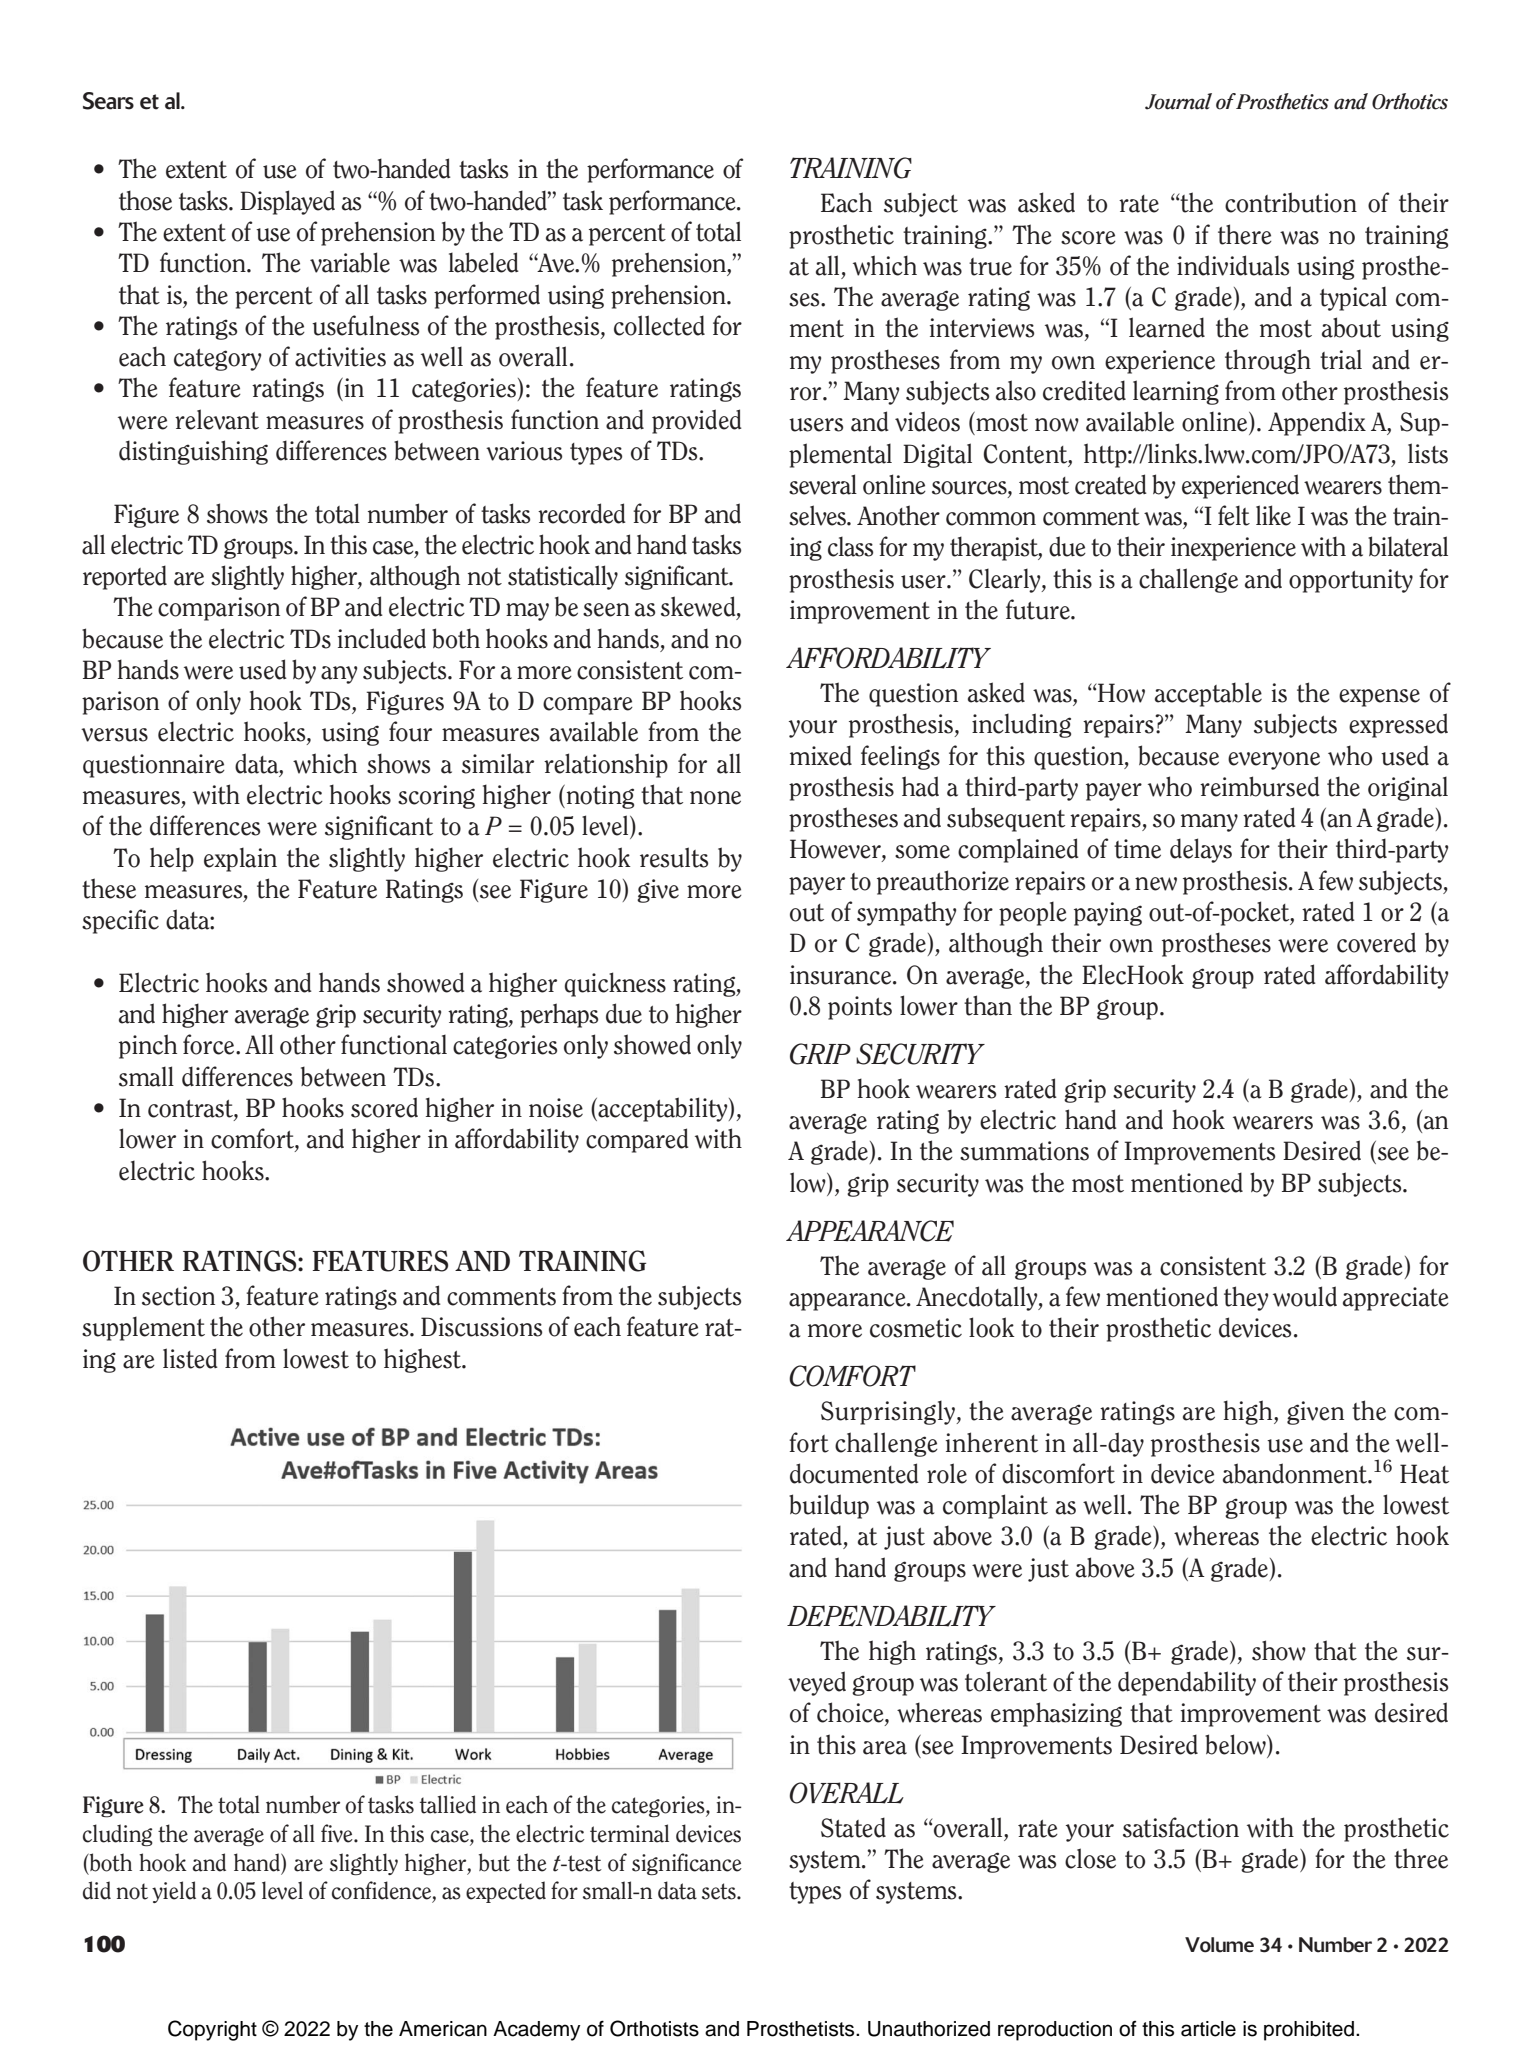 The height and width of the screenshot is (2049, 1531). What do you see at coordinates (659, 325) in the screenshot?
I see `collected` at bounding box center [659, 325].
